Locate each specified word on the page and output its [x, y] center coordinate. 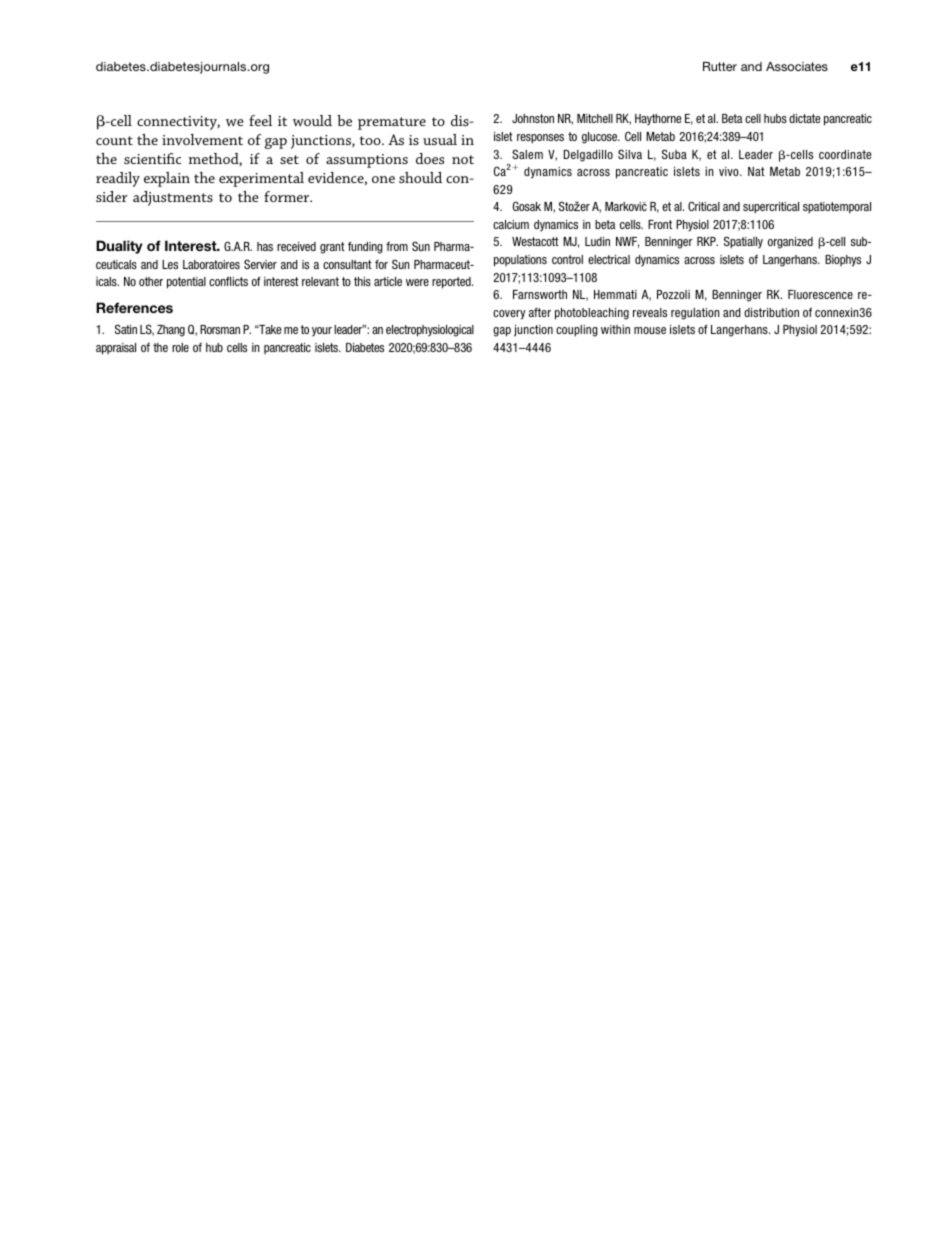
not [463, 159]
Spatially [743, 242]
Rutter [720, 66]
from [397, 246]
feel [260, 120]
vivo [730, 171]
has [265, 246]
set [289, 159]
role [180, 347]
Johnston [533, 118]
